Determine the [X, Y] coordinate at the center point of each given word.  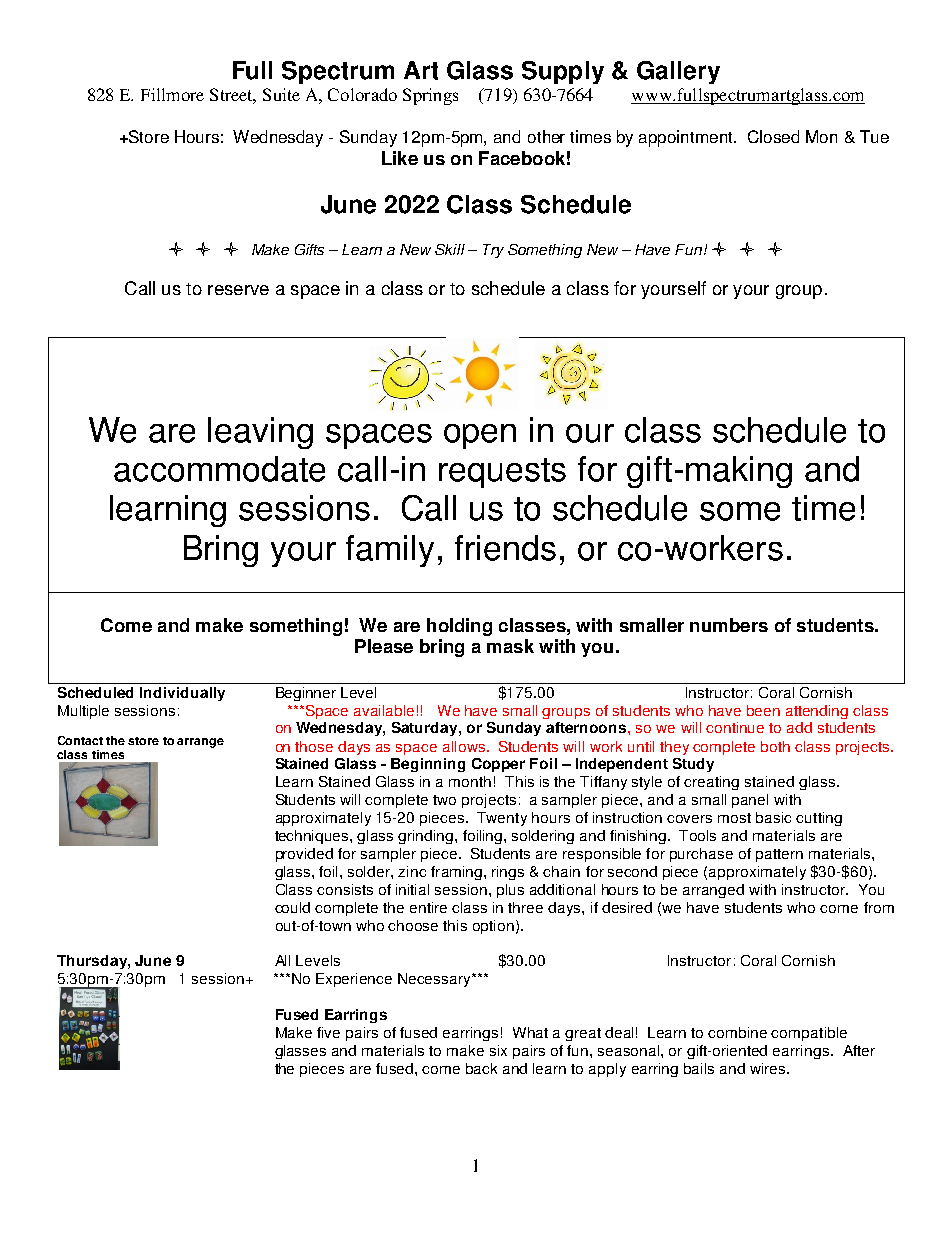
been [763, 710]
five [328, 1032]
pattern [779, 855]
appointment [687, 138]
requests [502, 473]
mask [510, 646]
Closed [773, 136]
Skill [450, 249]
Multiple [83, 712]
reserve [238, 290]
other [546, 136]
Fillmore [172, 94]
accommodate [219, 469]
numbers [729, 625]
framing [456, 873]
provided [304, 855]
